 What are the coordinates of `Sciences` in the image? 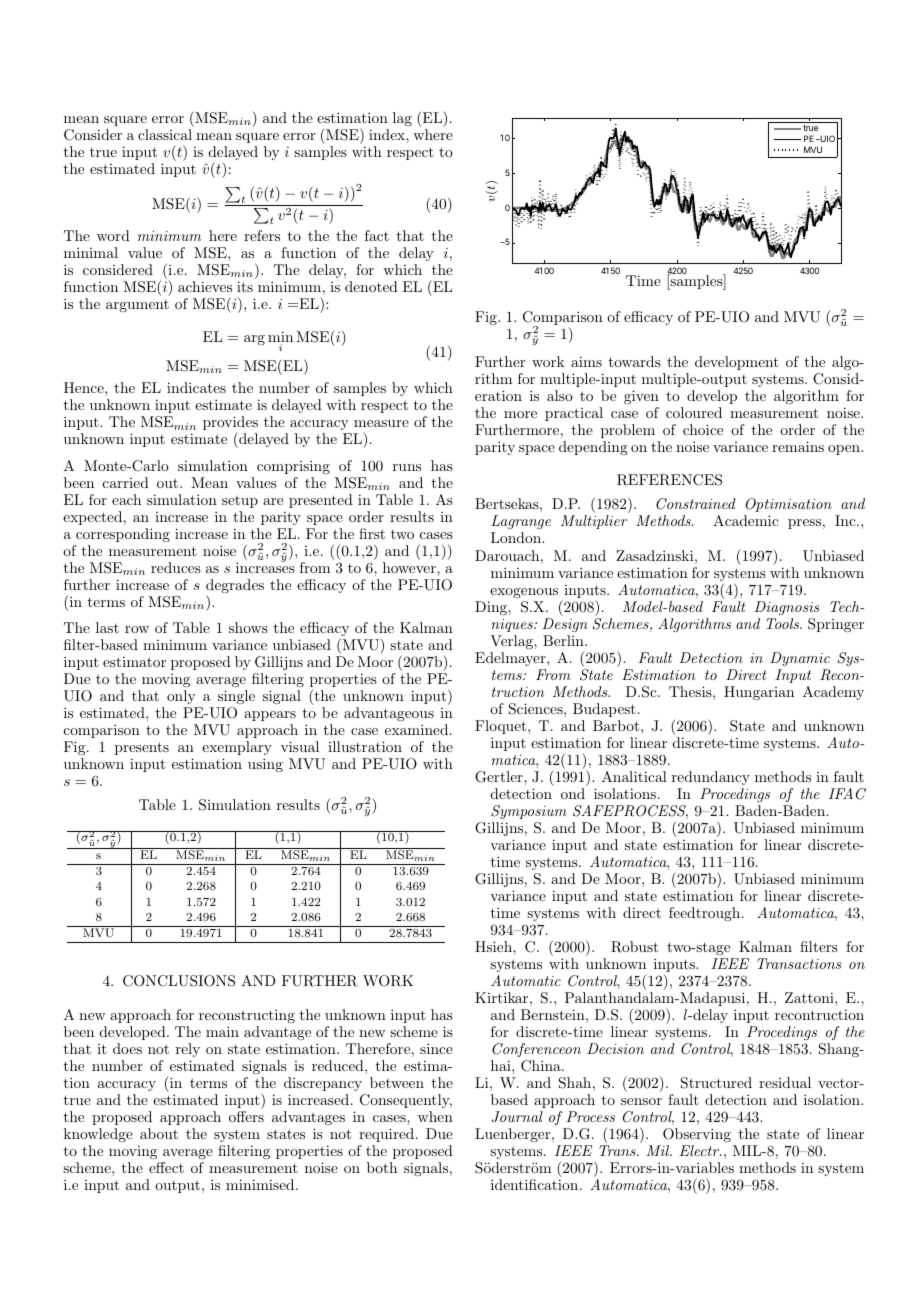 It's located at (537, 709).
